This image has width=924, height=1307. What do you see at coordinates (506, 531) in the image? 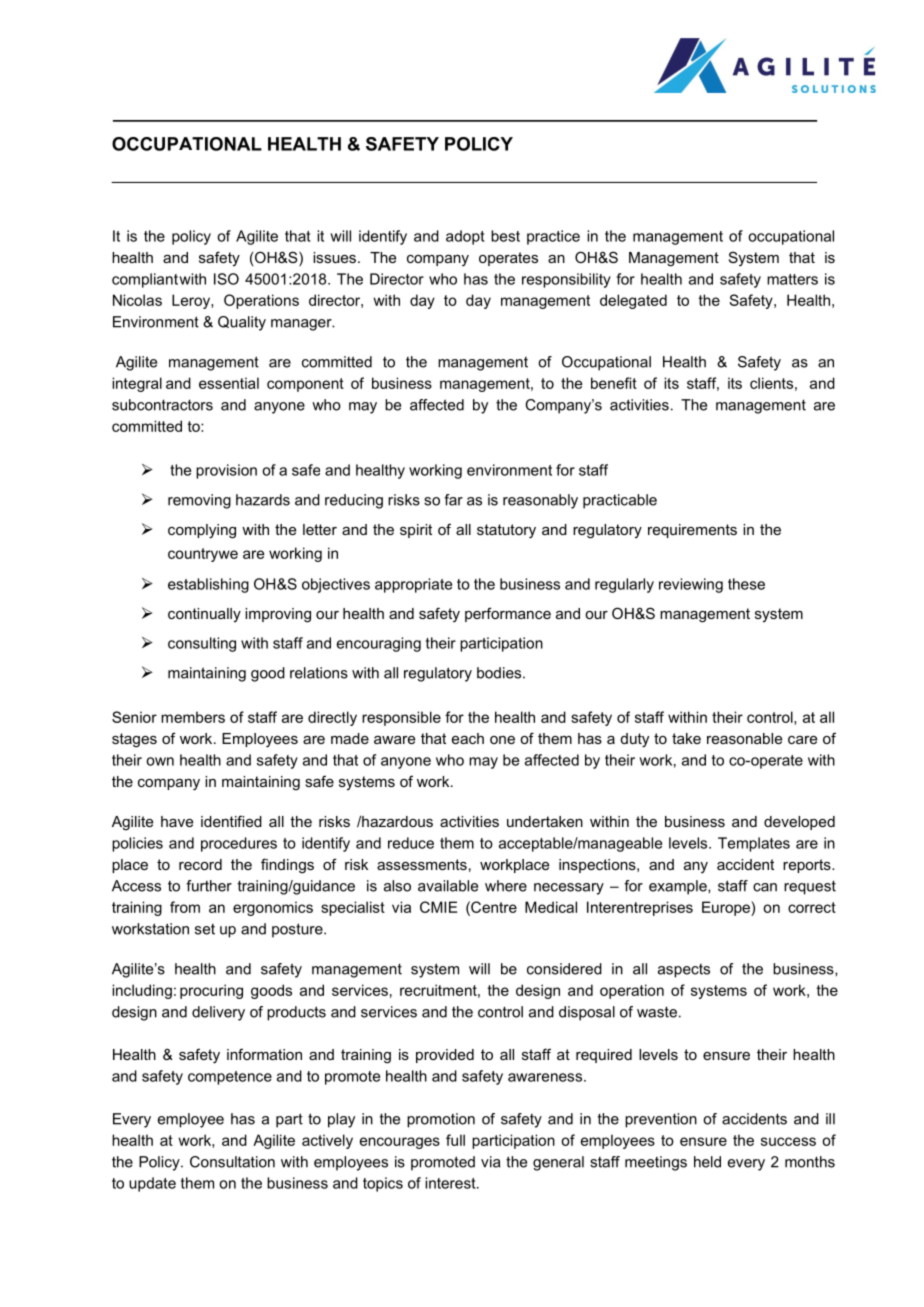
I see `statutory` at bounding box center [506, 531].
